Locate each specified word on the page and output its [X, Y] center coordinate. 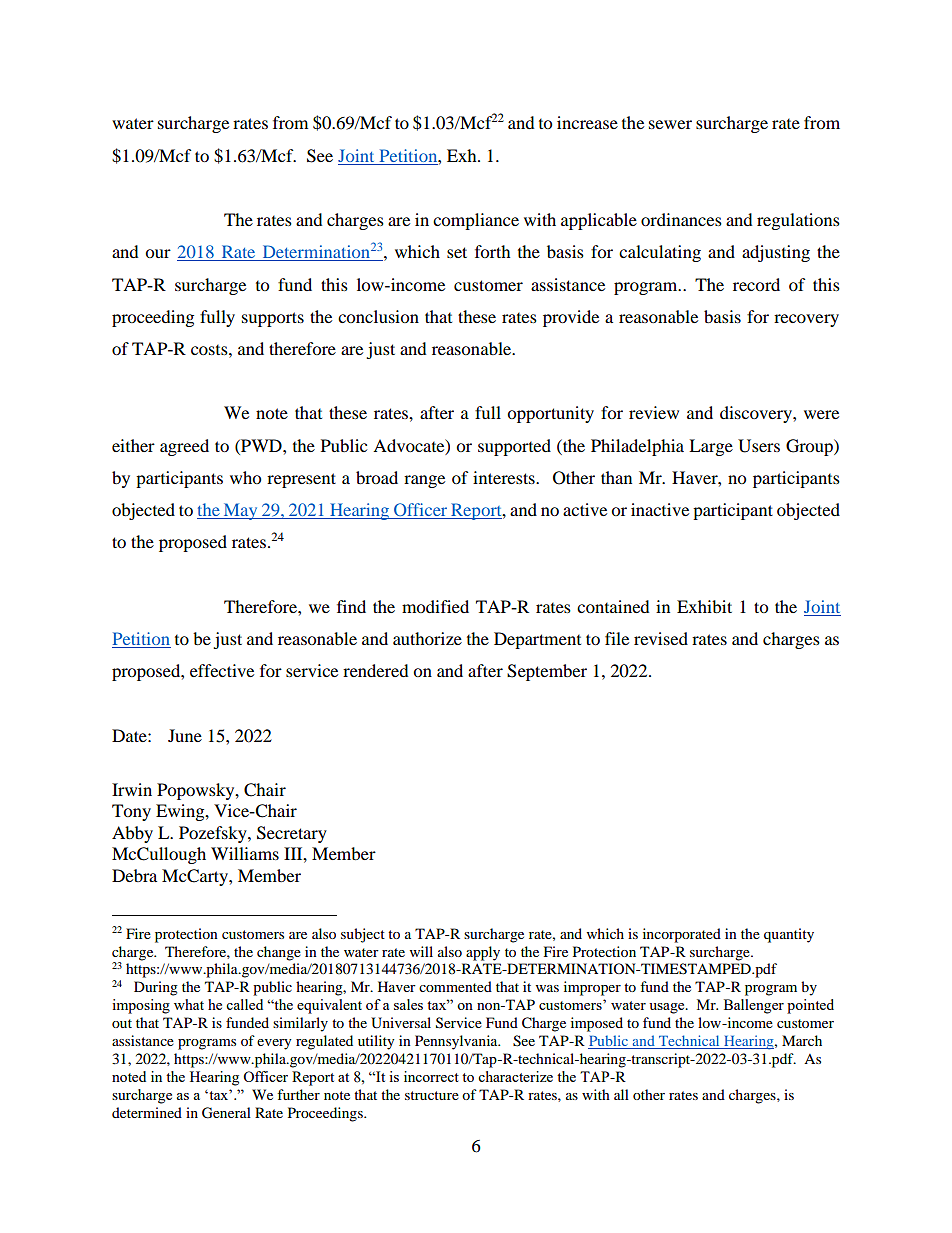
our [158, 253]
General [226, 1113]
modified [435, 606]
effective [222, 670]
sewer [670, 124]
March [802, 1040]
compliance [476, 221]
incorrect [431, 1076]
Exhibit [704, 606]
